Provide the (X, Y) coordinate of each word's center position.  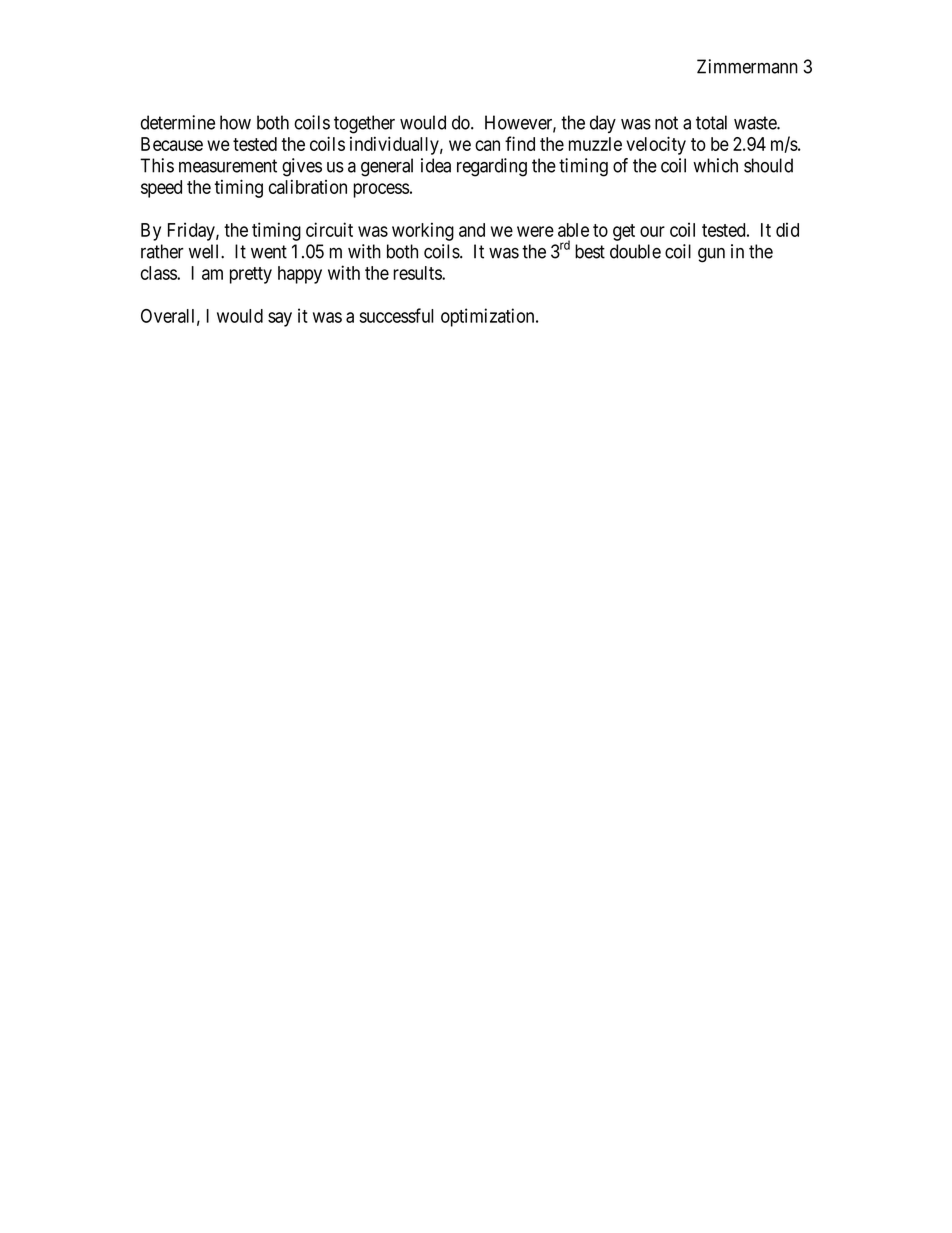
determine (178, 122)
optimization (489, 317)
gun (711, 255)
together (364, 124)
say (280, 319)
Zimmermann (747, 66)
